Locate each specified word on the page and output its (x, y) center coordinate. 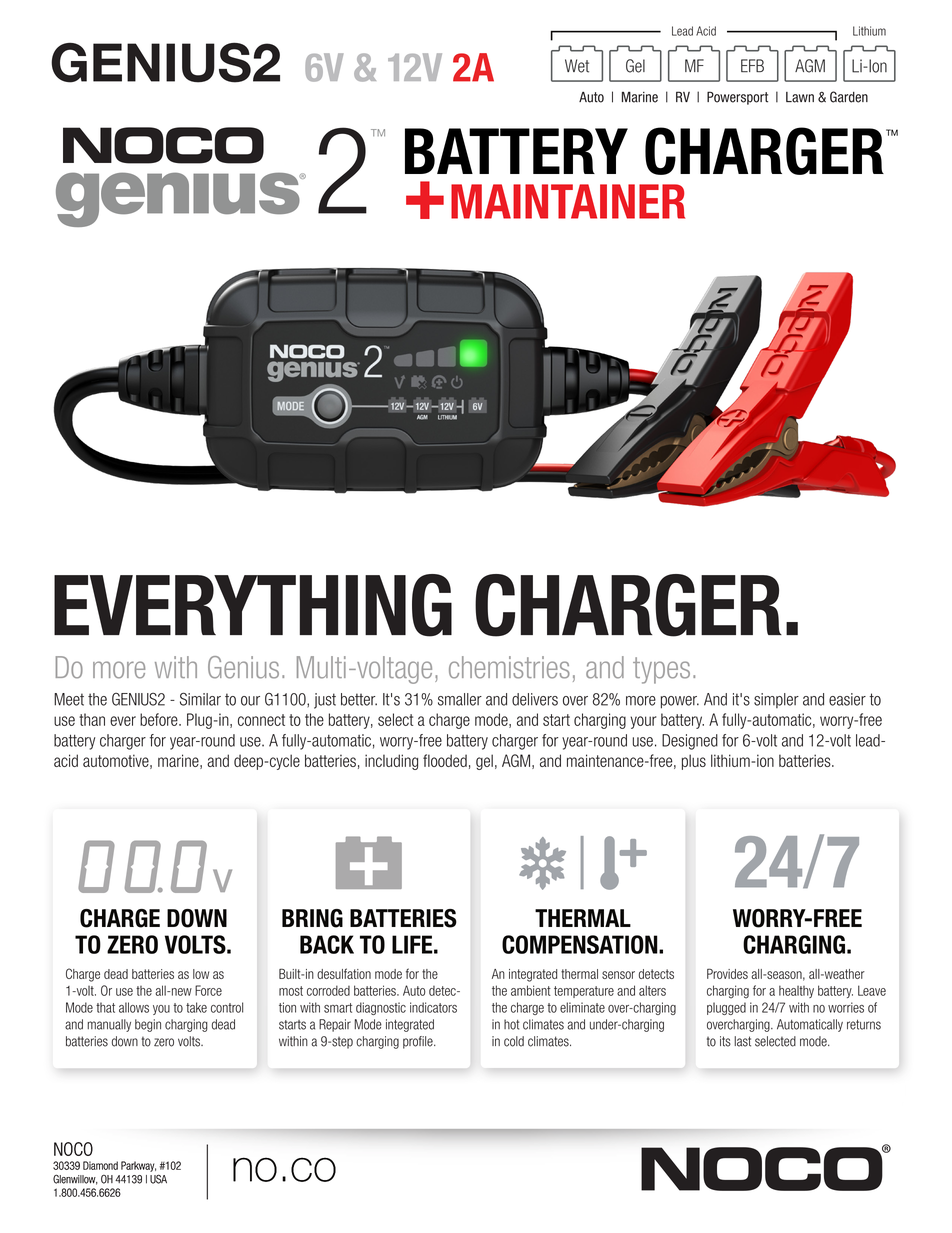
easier (847, 699)
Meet (69, 699)
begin (148, 1025)
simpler (776, 700)
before (160, 719)
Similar (200, 699)
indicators (433, 1007)
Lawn (800, 97)
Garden (849, 97)
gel (484, 762)
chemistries (509, 667)
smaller (460, 699)
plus (694, 762)
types (661, 670)
